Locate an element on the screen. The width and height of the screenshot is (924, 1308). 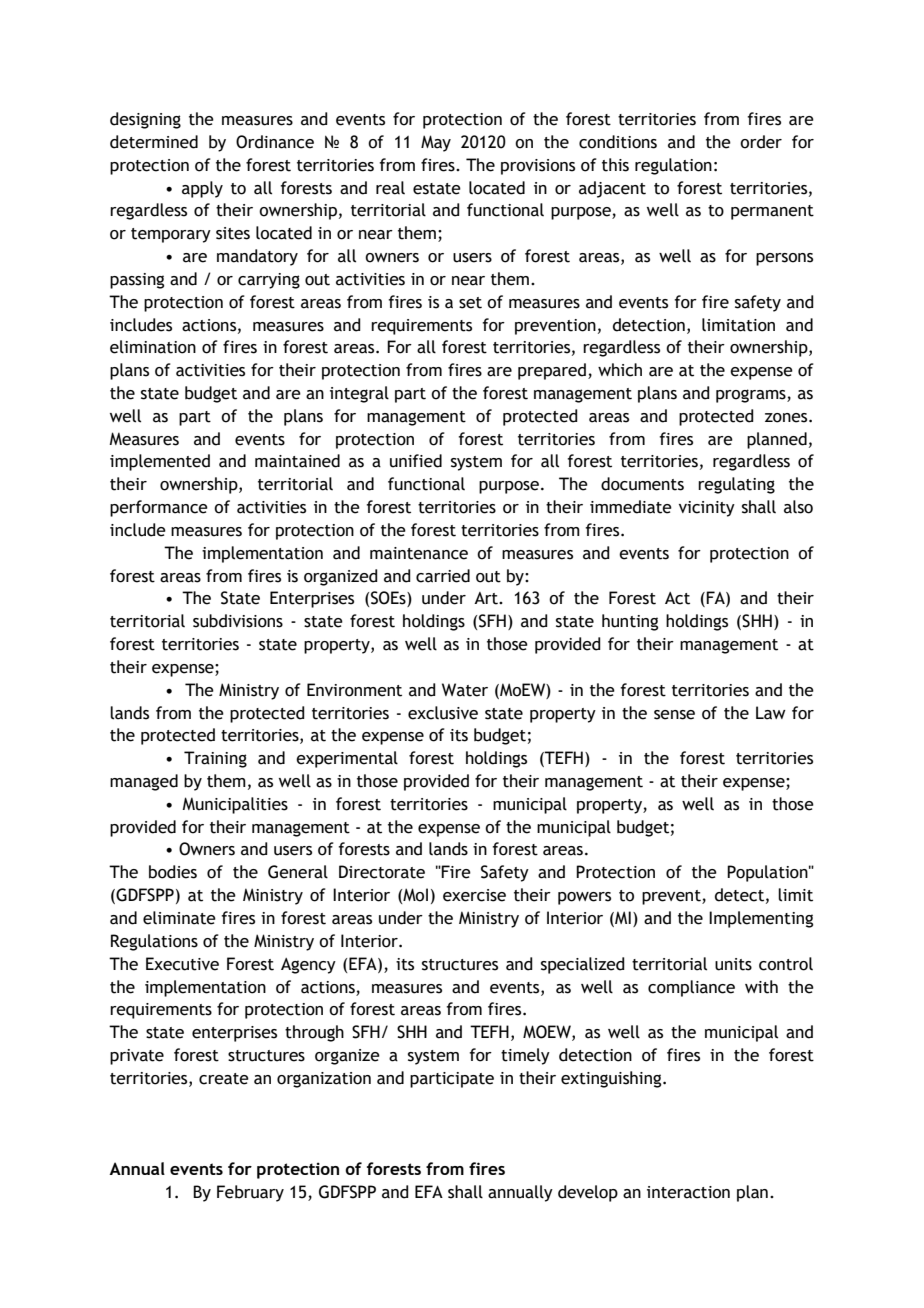
apply is located at coordinates (202, 189).
